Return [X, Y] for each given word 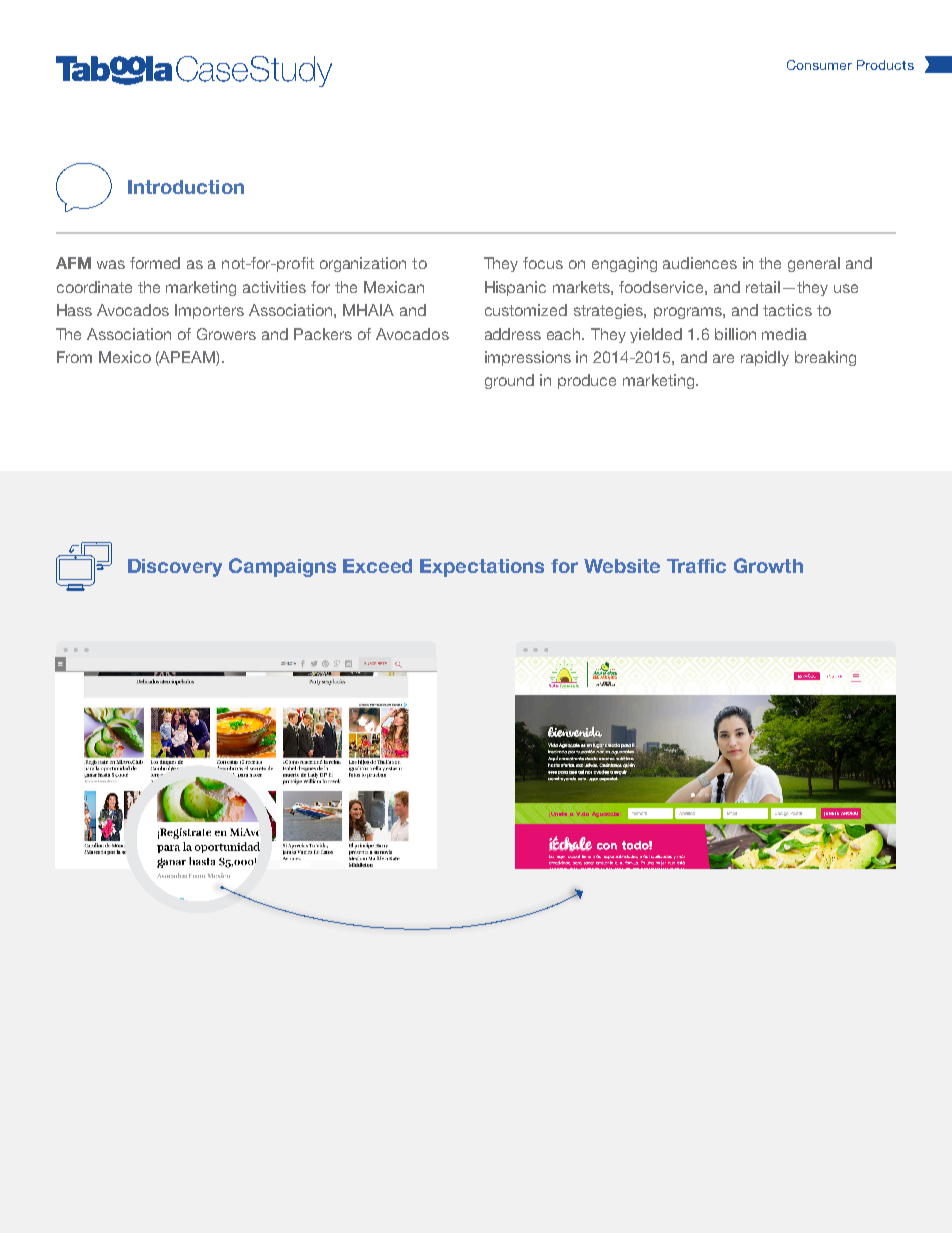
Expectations [482, 568]
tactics [787, 310]
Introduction [186, 187]
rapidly [765, 358]
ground [509, 381]
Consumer [819, 65]
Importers [209, 311]
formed [155, 263]
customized [526, 310]
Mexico [125, 357]
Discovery [175, 568]
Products [885, 65]
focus [543, 263]
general [814, 264]
